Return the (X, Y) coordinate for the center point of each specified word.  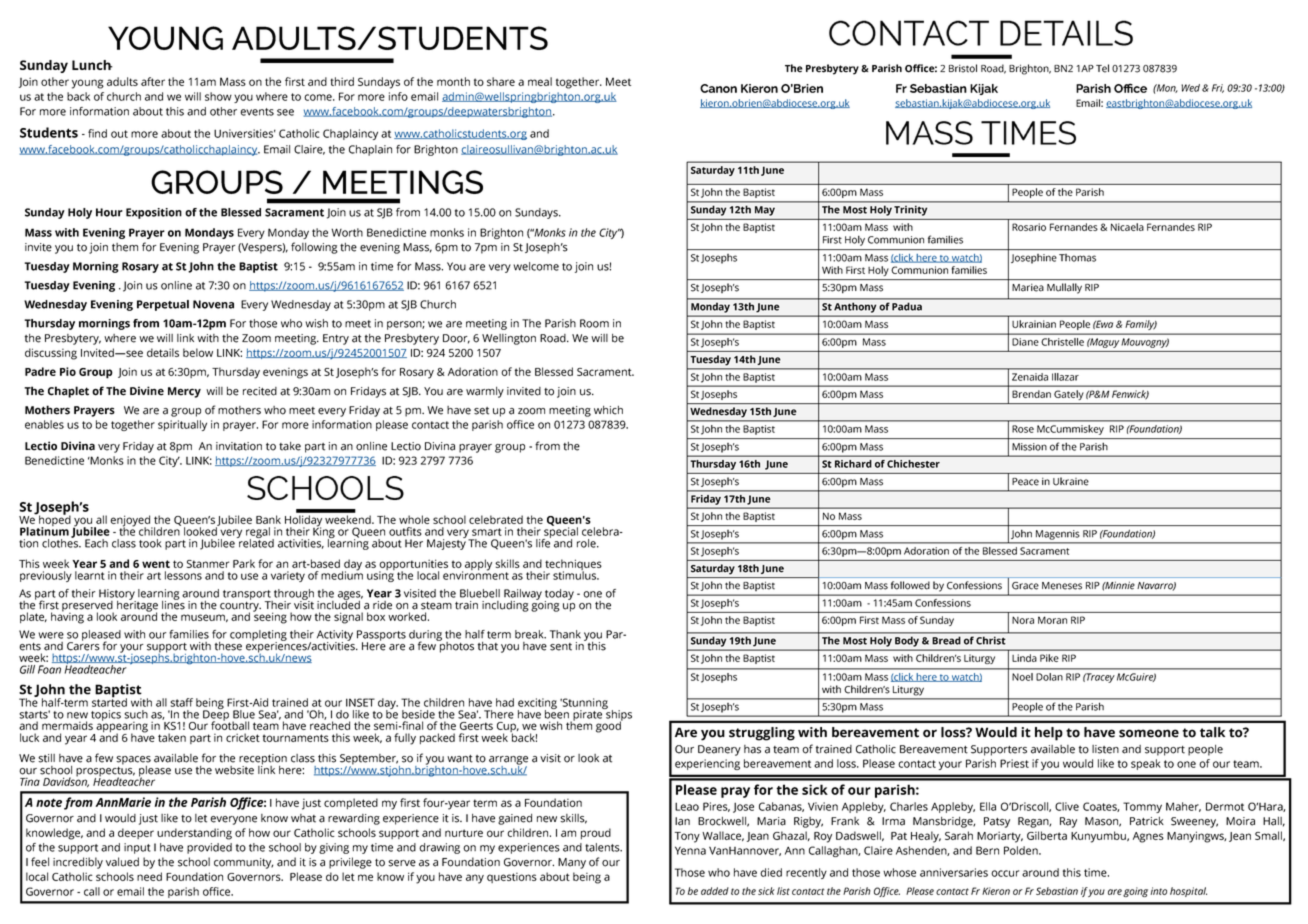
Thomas (1077, 258)
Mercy (184, 392)
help (1048, 734)
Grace (1025, 586)
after (153, 81)
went (156, 564)
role (587, 543)
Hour (109, 212)
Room (594, 323)
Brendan (1031, 394)
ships (618, 715)
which (608, 410)
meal (540, 81)
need (149, 876)
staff (181, 702)
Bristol (963, 68)
